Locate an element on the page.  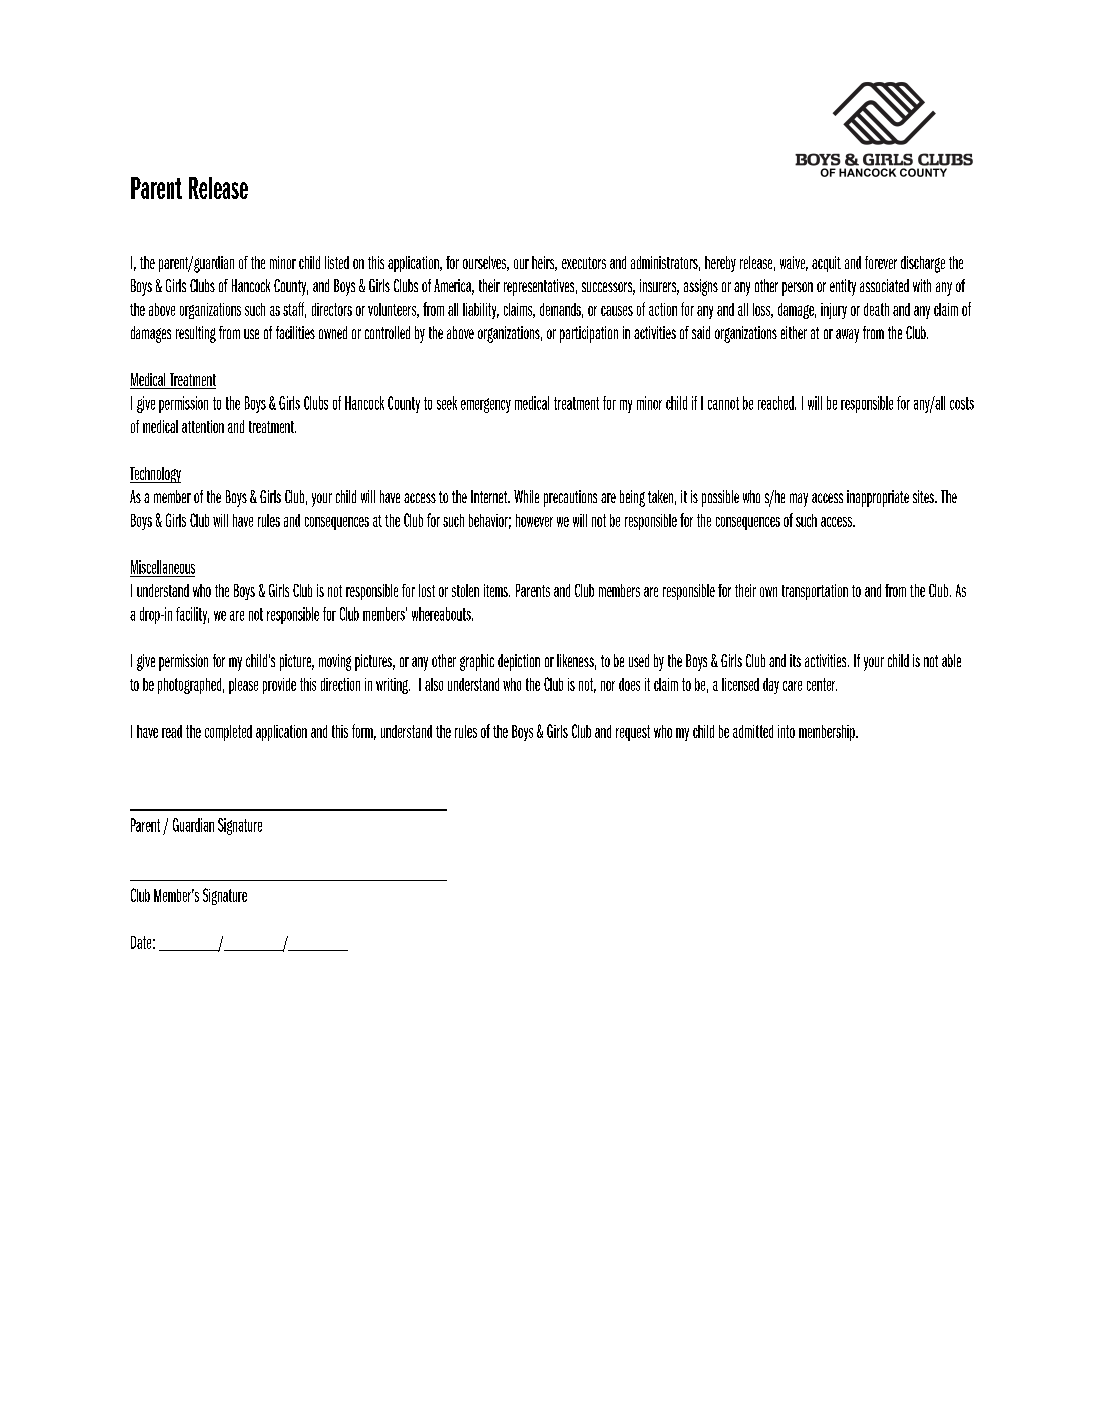
precautions is located at coordinates (570, 498).
